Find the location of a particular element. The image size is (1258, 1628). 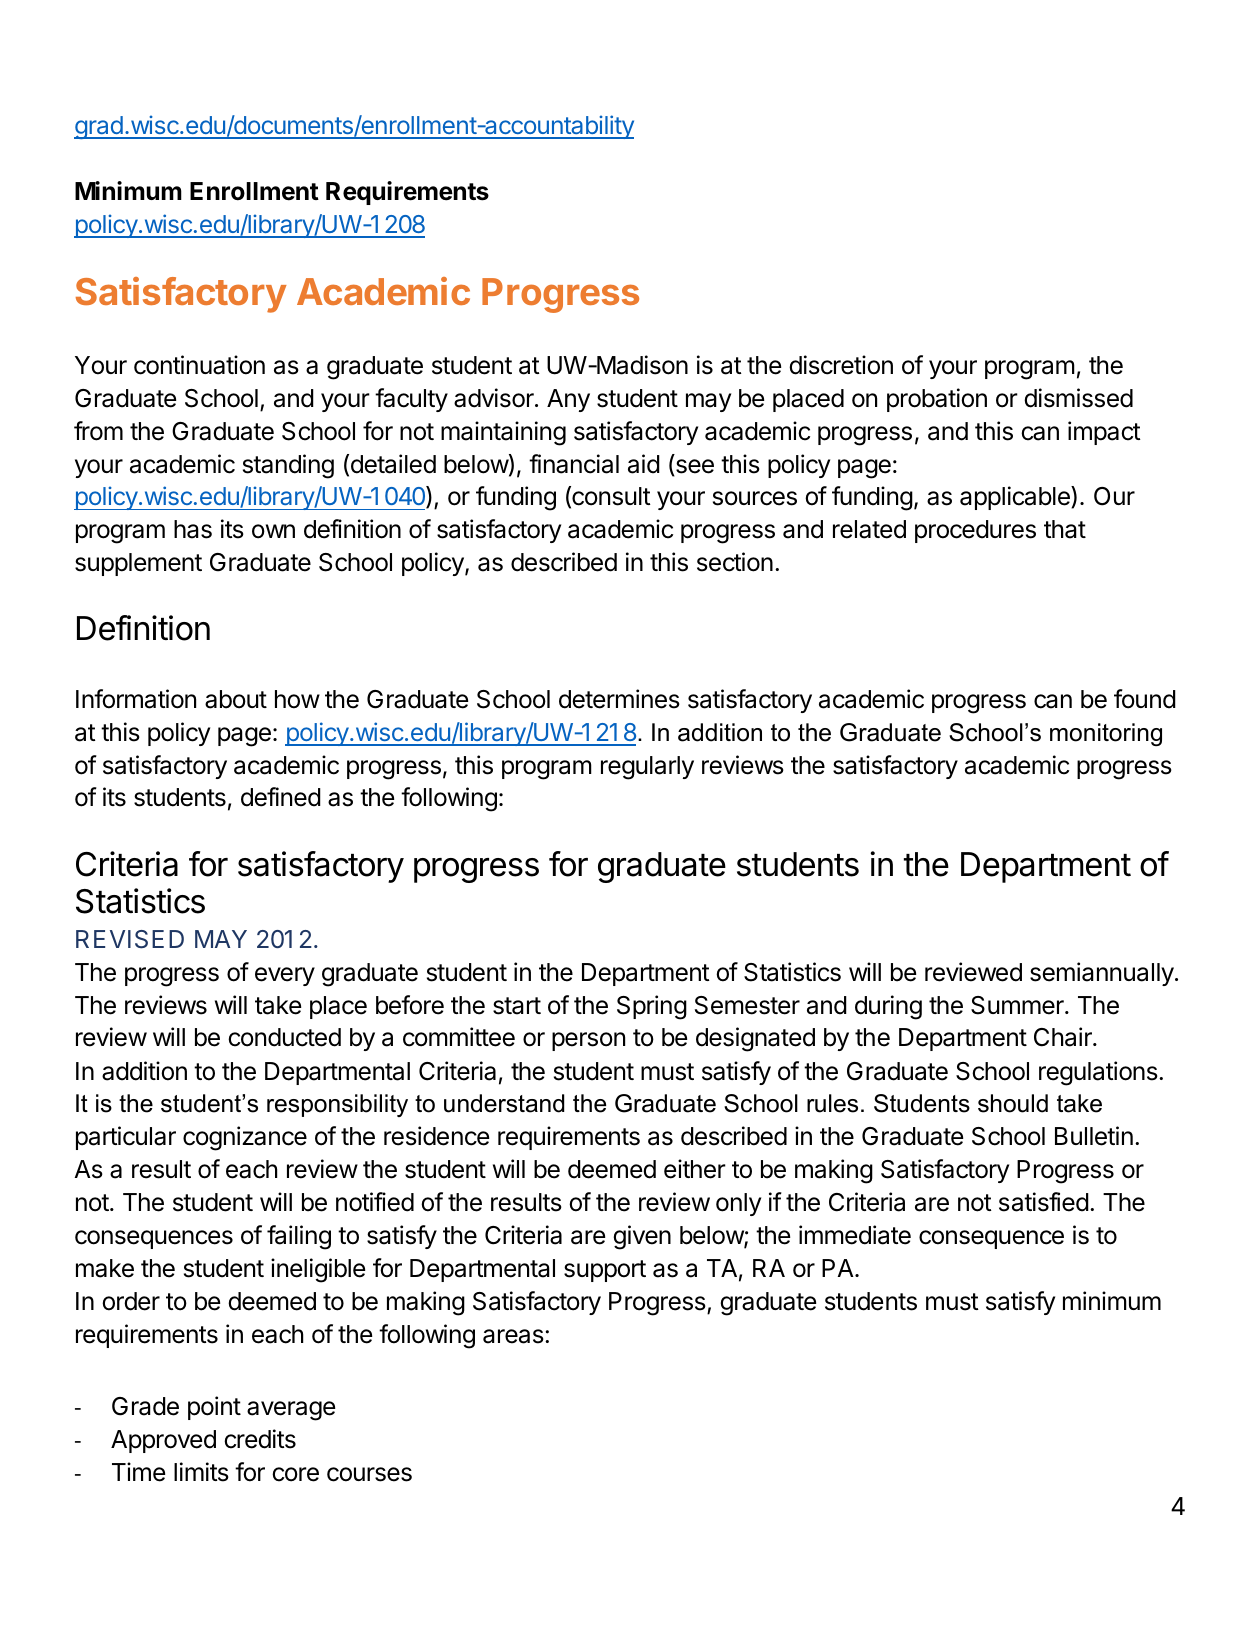

dismissed is located at coordinates (1078, 398).
